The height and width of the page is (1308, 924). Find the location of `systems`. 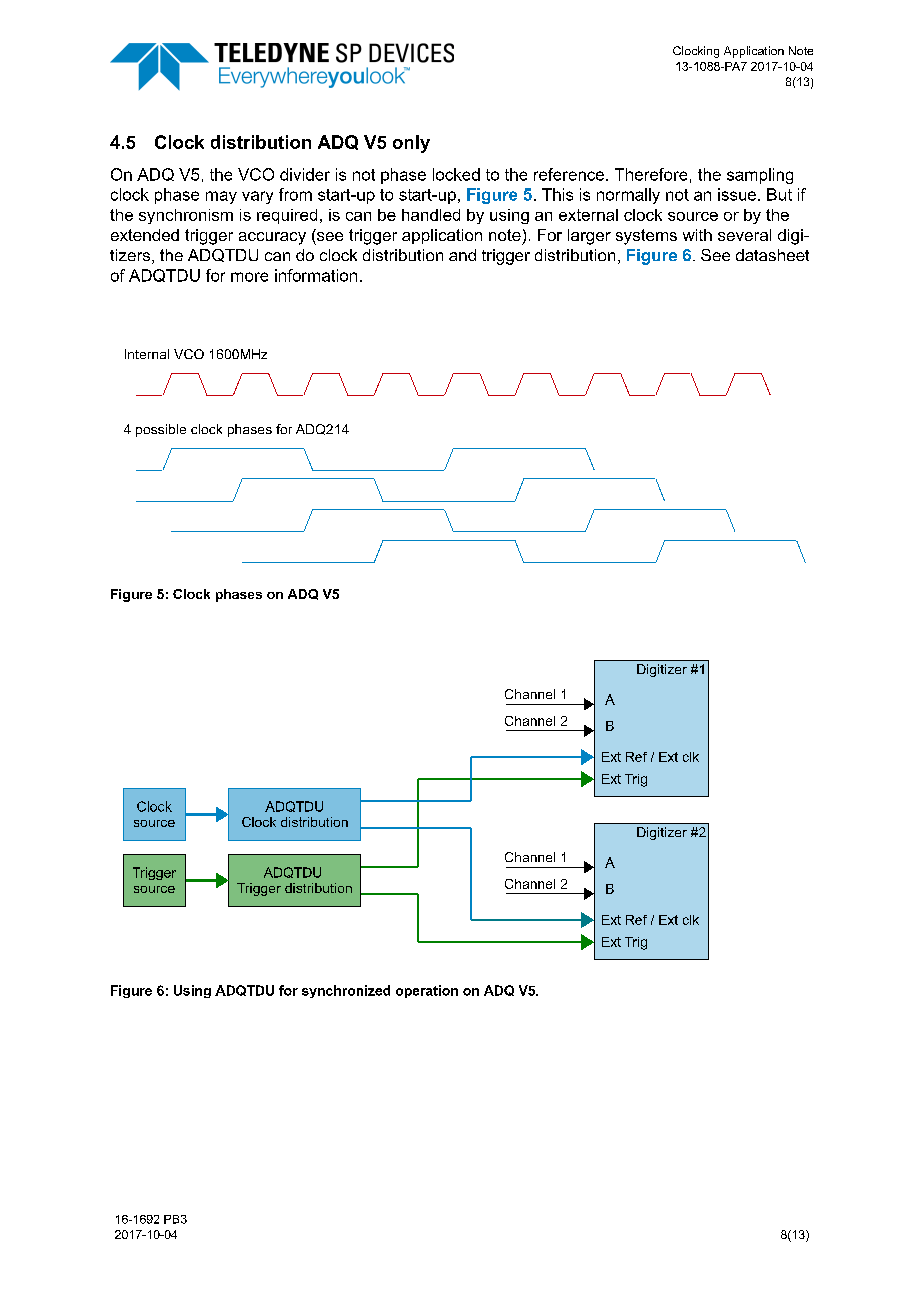

systems is located at coordinates (646, 237).
